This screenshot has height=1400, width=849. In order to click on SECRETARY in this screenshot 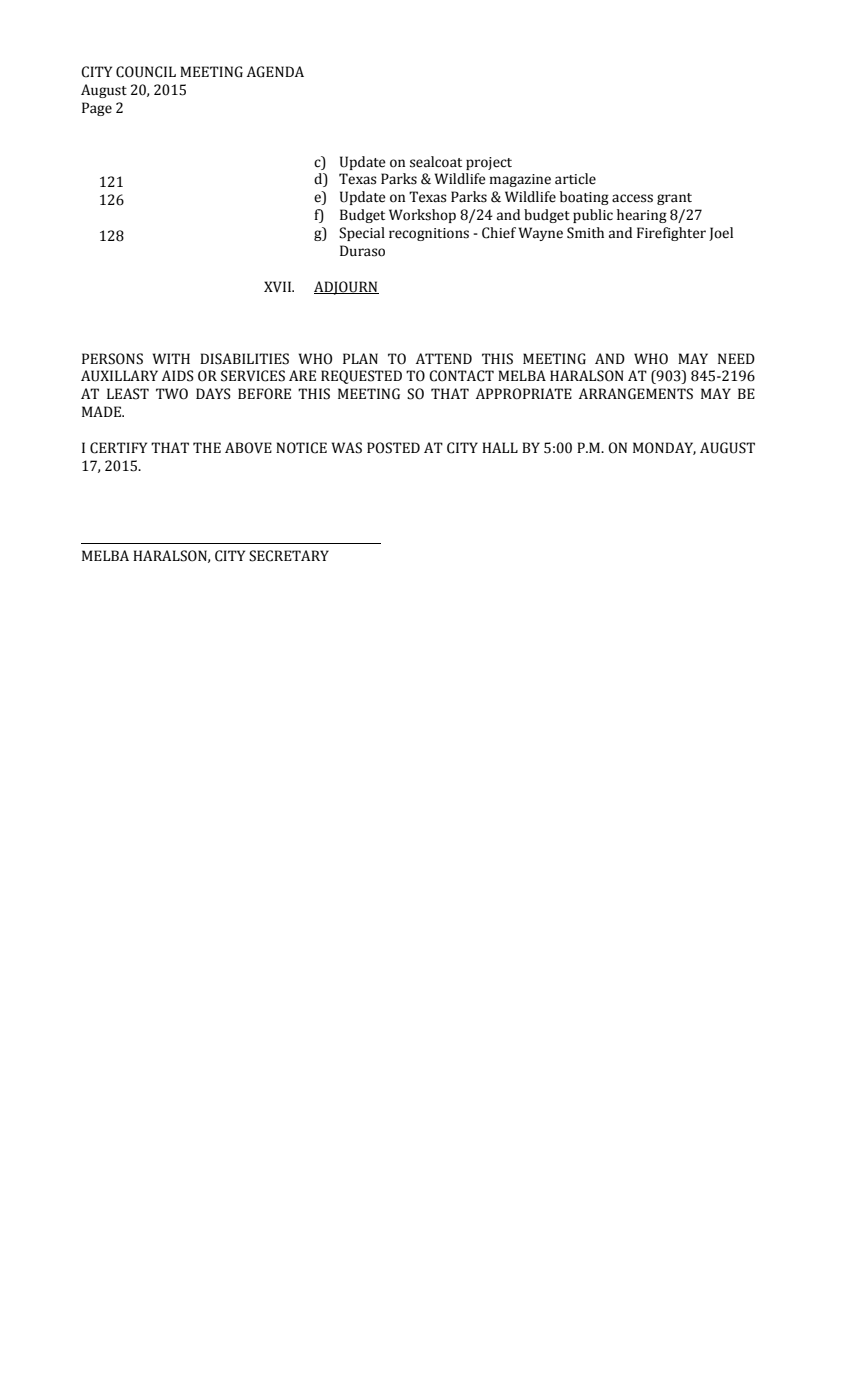, I will do `click(289, 556)`.
